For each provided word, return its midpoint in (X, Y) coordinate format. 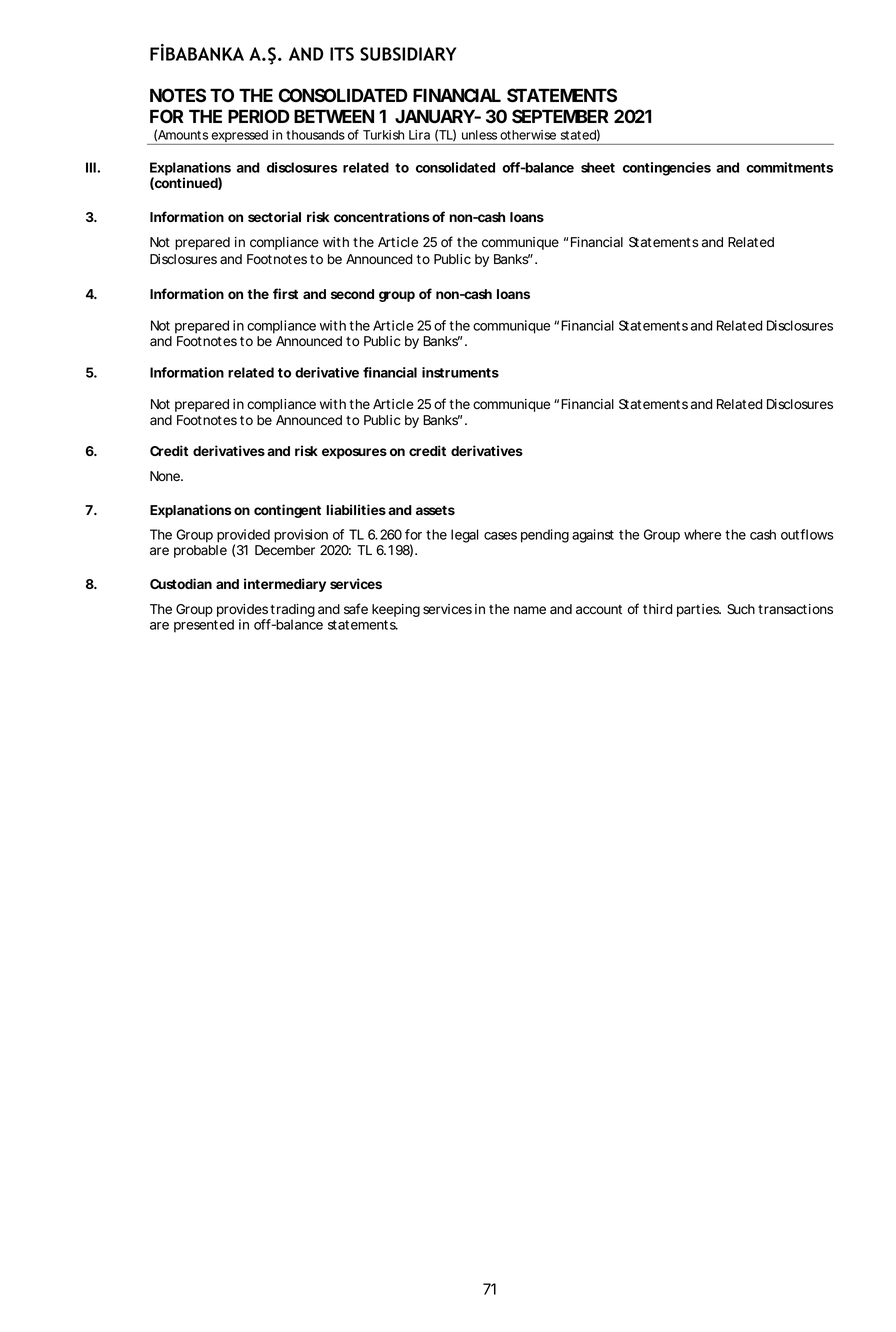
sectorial (274, 216)
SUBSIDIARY (408, 54)
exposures (354, 453)
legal (464, 536)
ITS (342, 54)
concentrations (382, 216)
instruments (460, 372)
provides (243, 612)
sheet (598, 167)
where (702, 534)
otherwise (528, 135)
